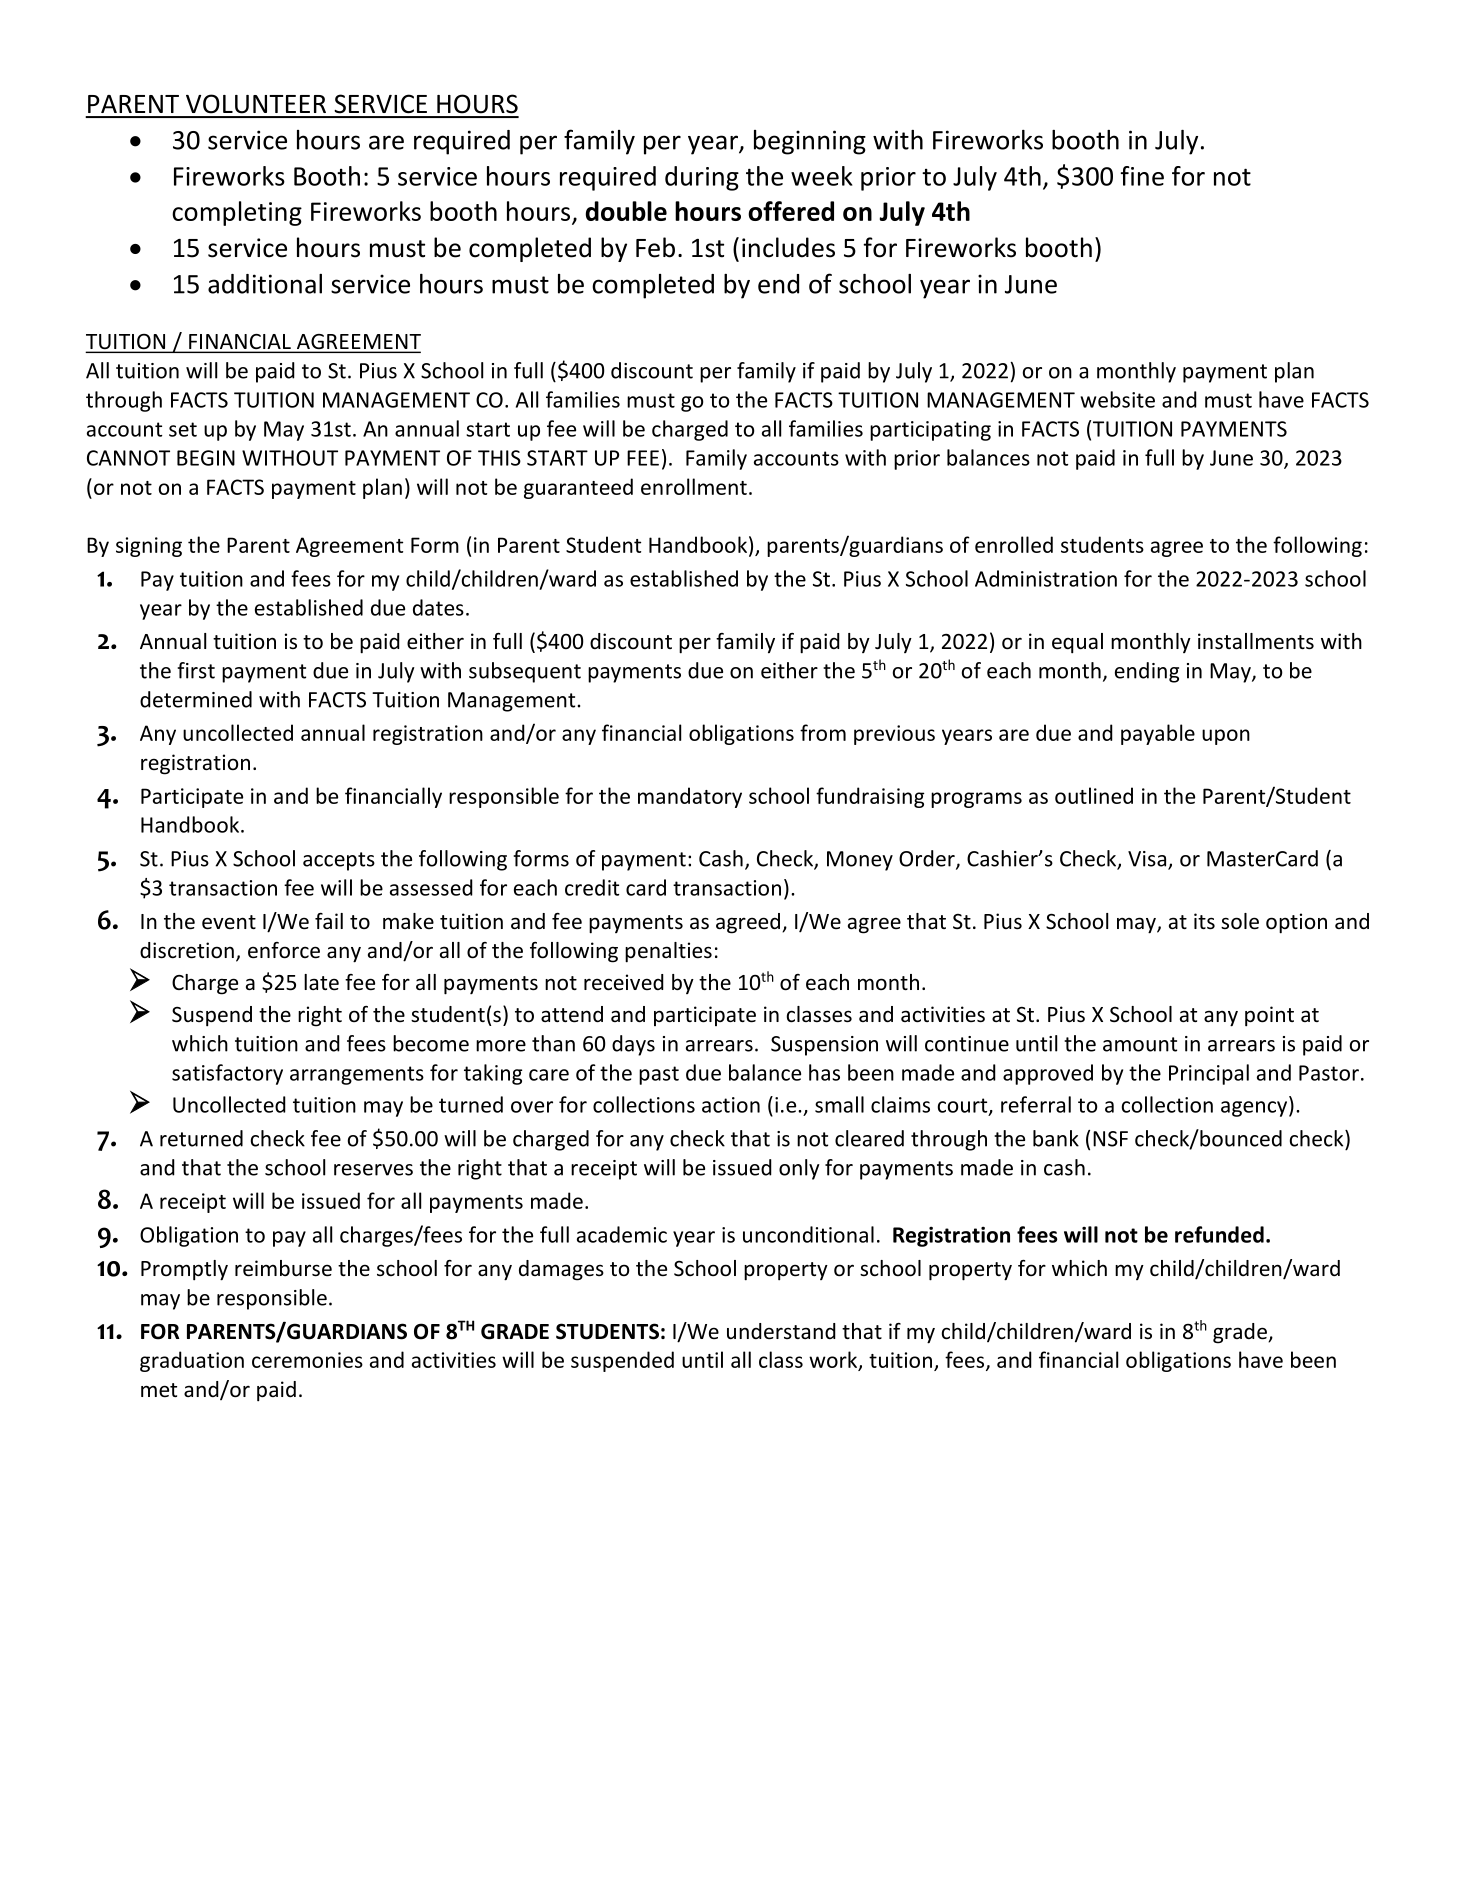 The height and width of the screenshot is (1887, 1458). I want to click on refunded, so click(1219, 1234).
